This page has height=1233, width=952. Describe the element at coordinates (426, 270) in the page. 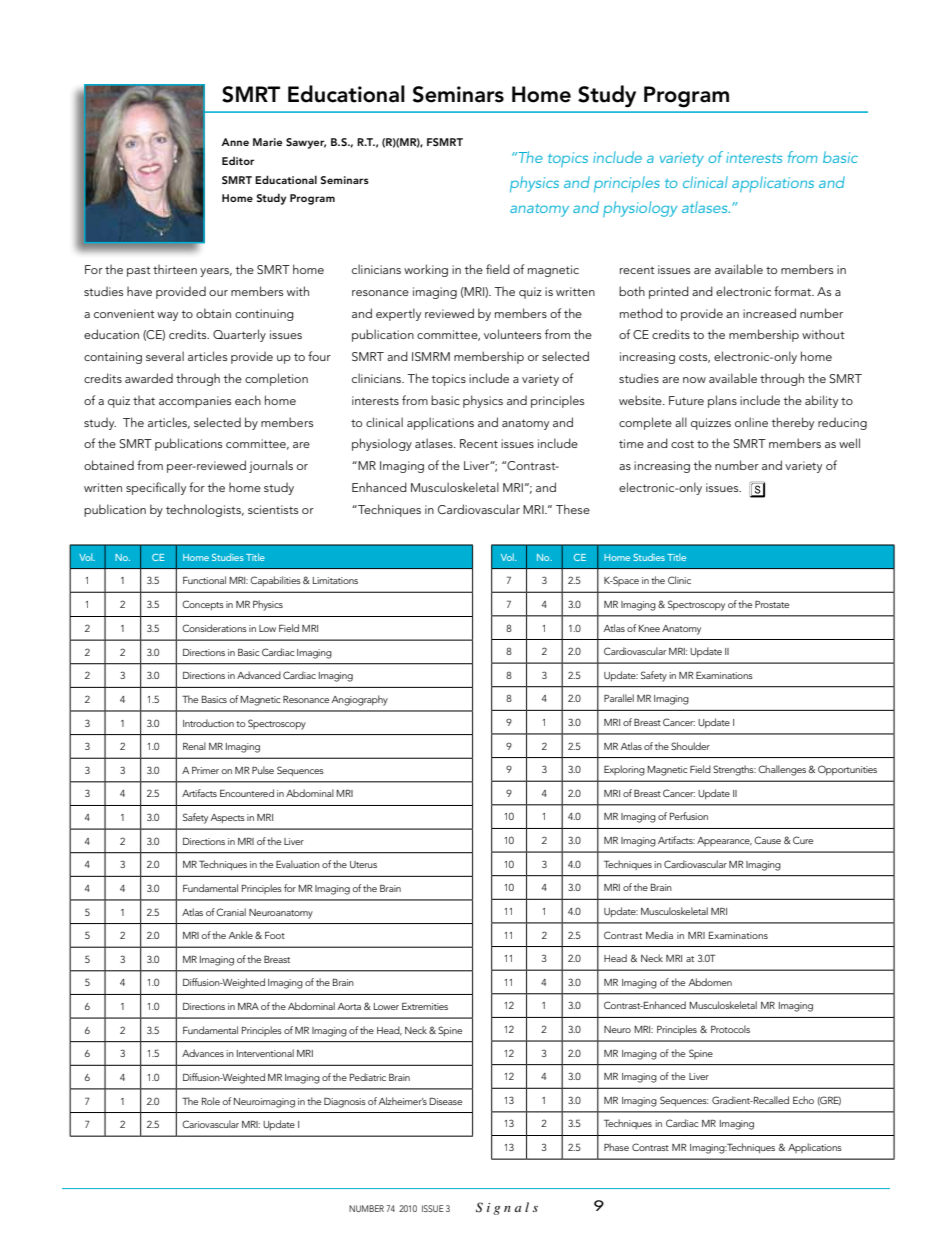

I see `working` at that location.
